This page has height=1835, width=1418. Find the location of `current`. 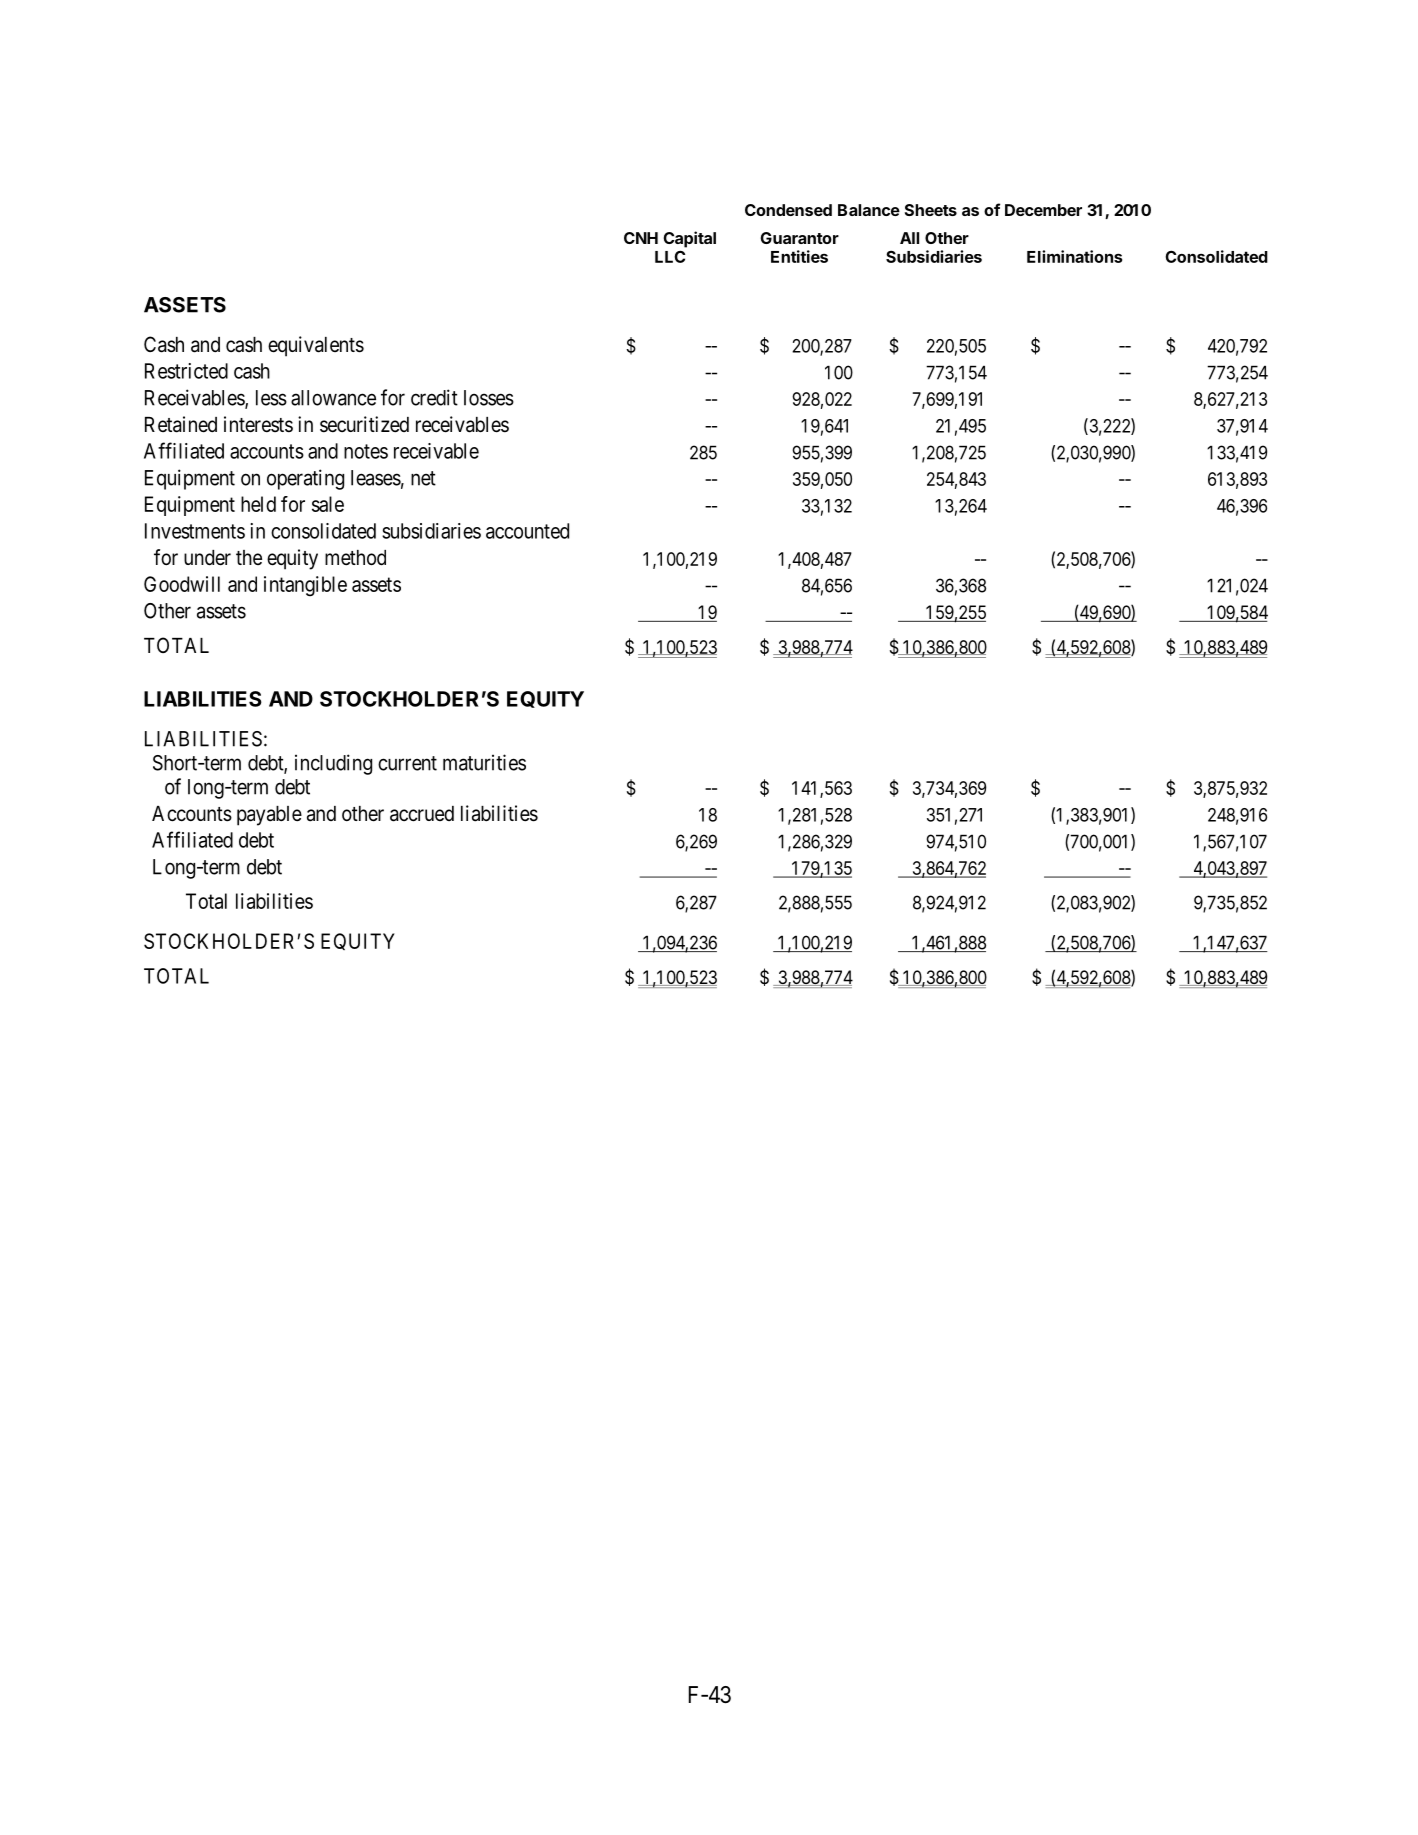

current is located at coordinates (407, 763).
